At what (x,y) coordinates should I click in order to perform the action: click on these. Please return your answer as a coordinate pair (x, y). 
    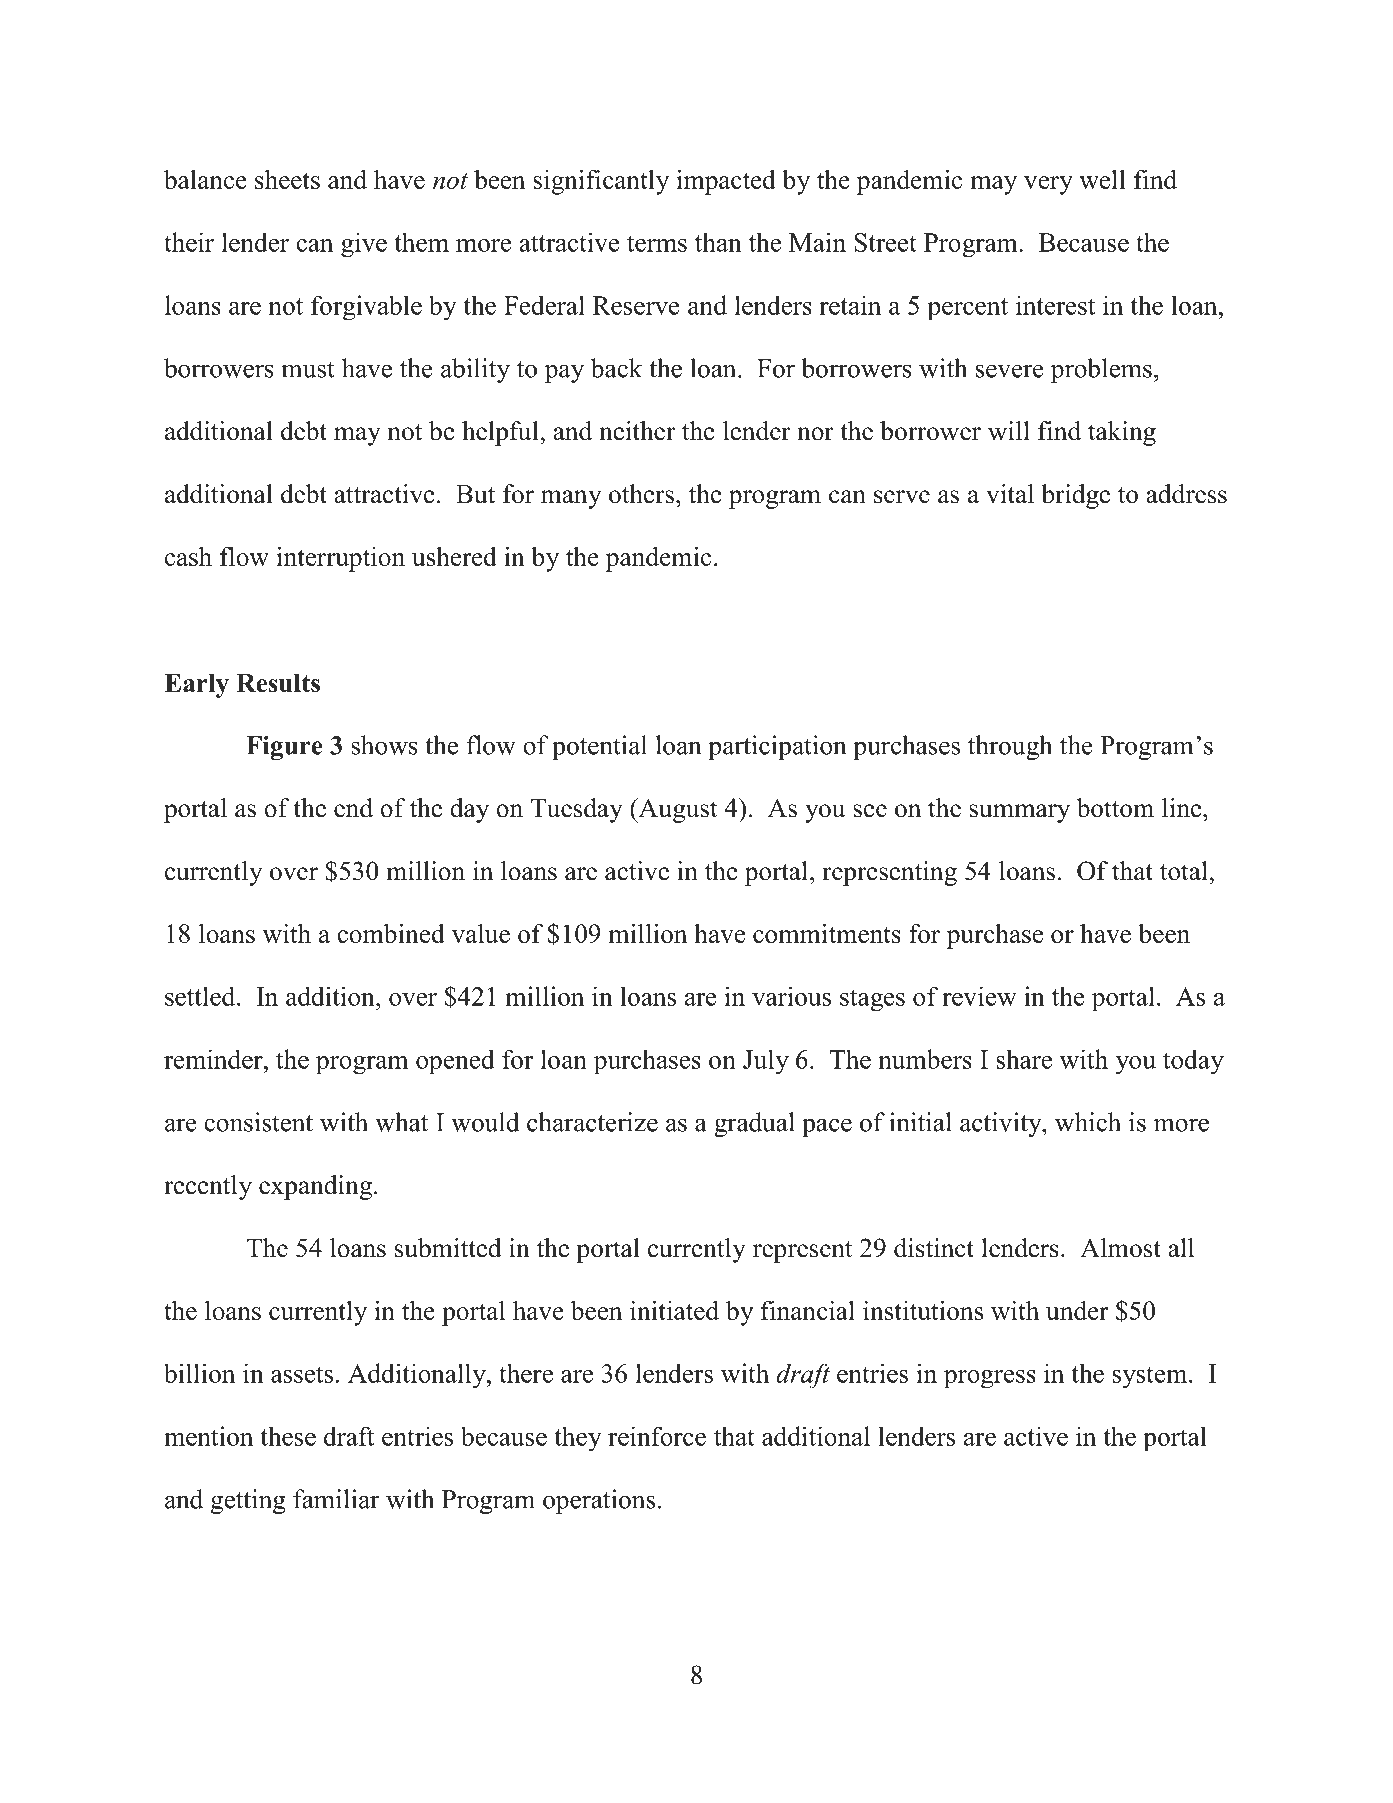
    Looking at the image, I should click on (288, 1436).
